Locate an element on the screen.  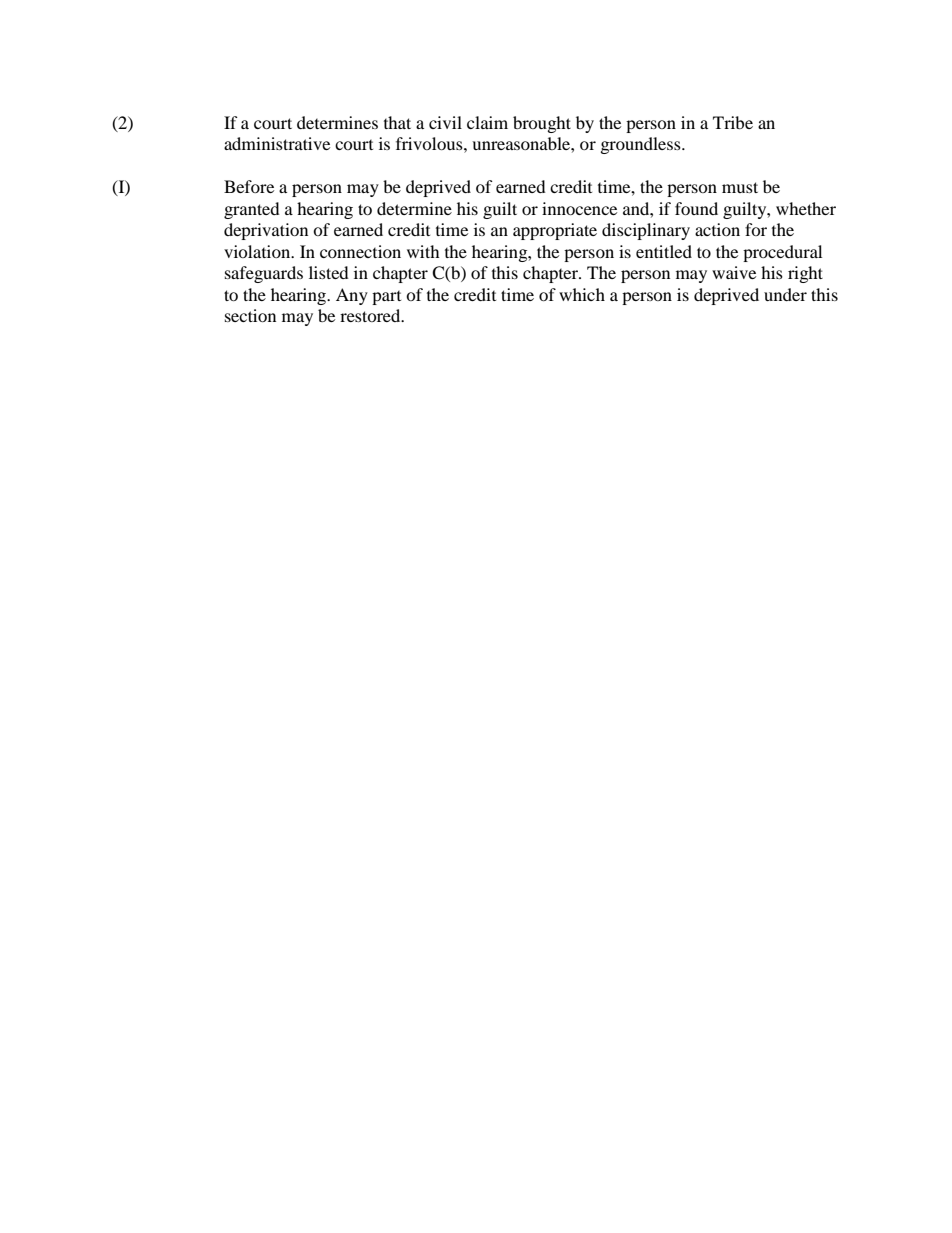
action is located at coordinates (717, 229).
